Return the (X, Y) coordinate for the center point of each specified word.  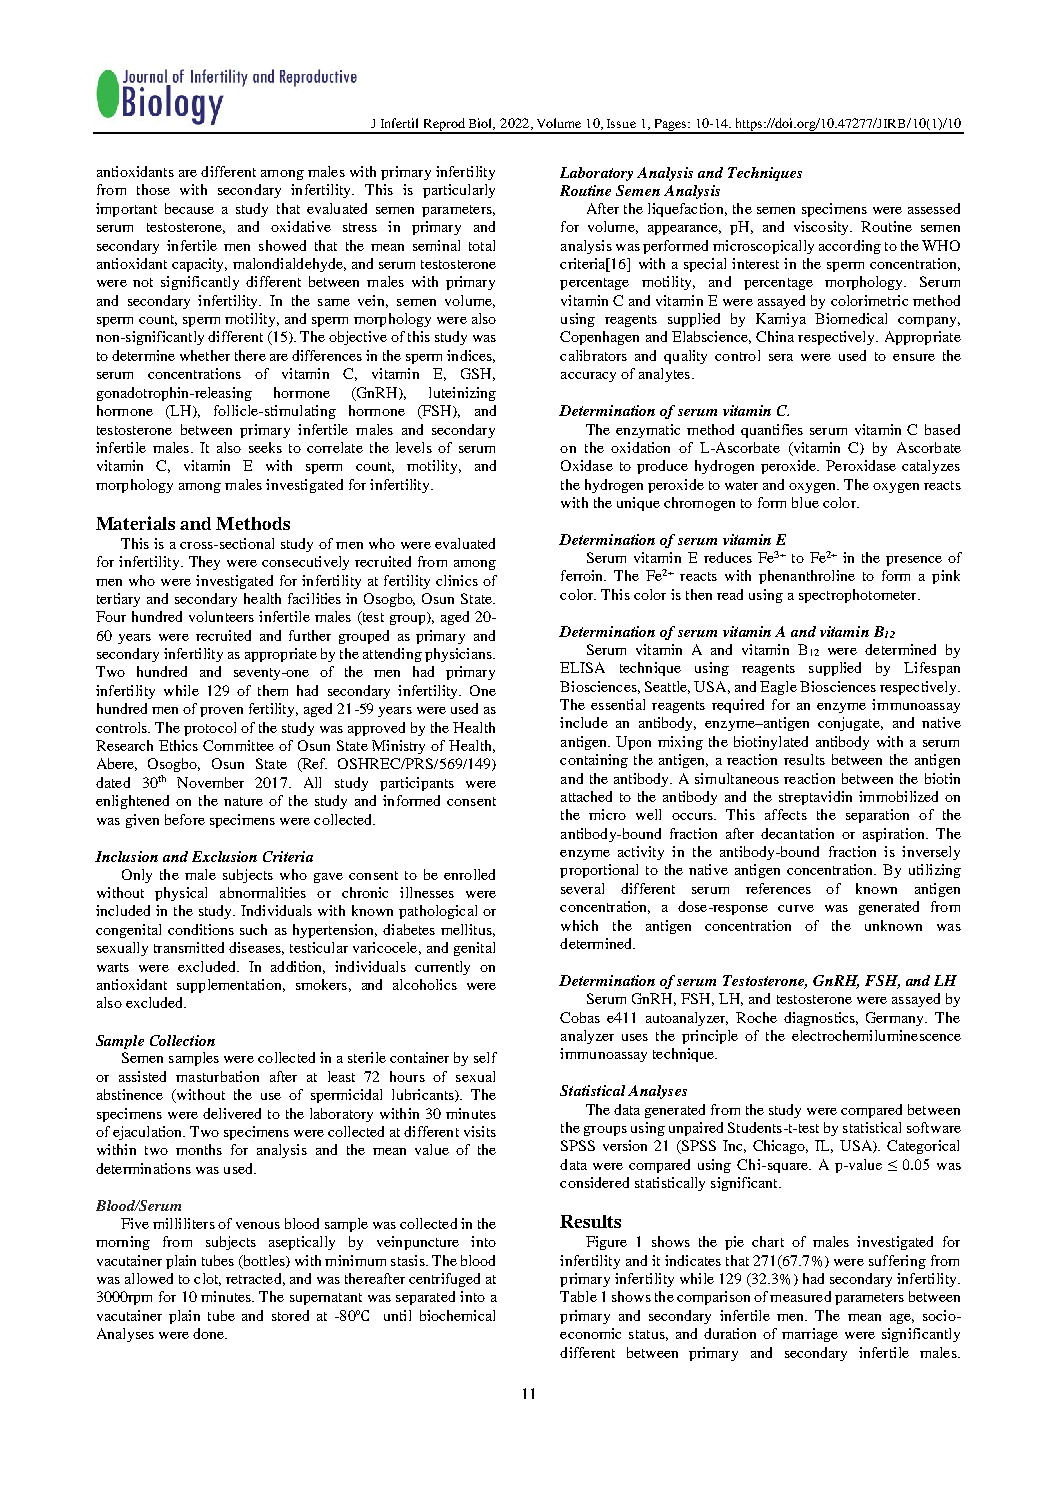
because (189, 208)
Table (578, 1296)
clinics (457, 580)
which (579, 925)
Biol (482, 124)
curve (796, 908)
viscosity (823, 228)
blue (805, 502)
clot (207, 1279)
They (204, 563)
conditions (201, 929)
